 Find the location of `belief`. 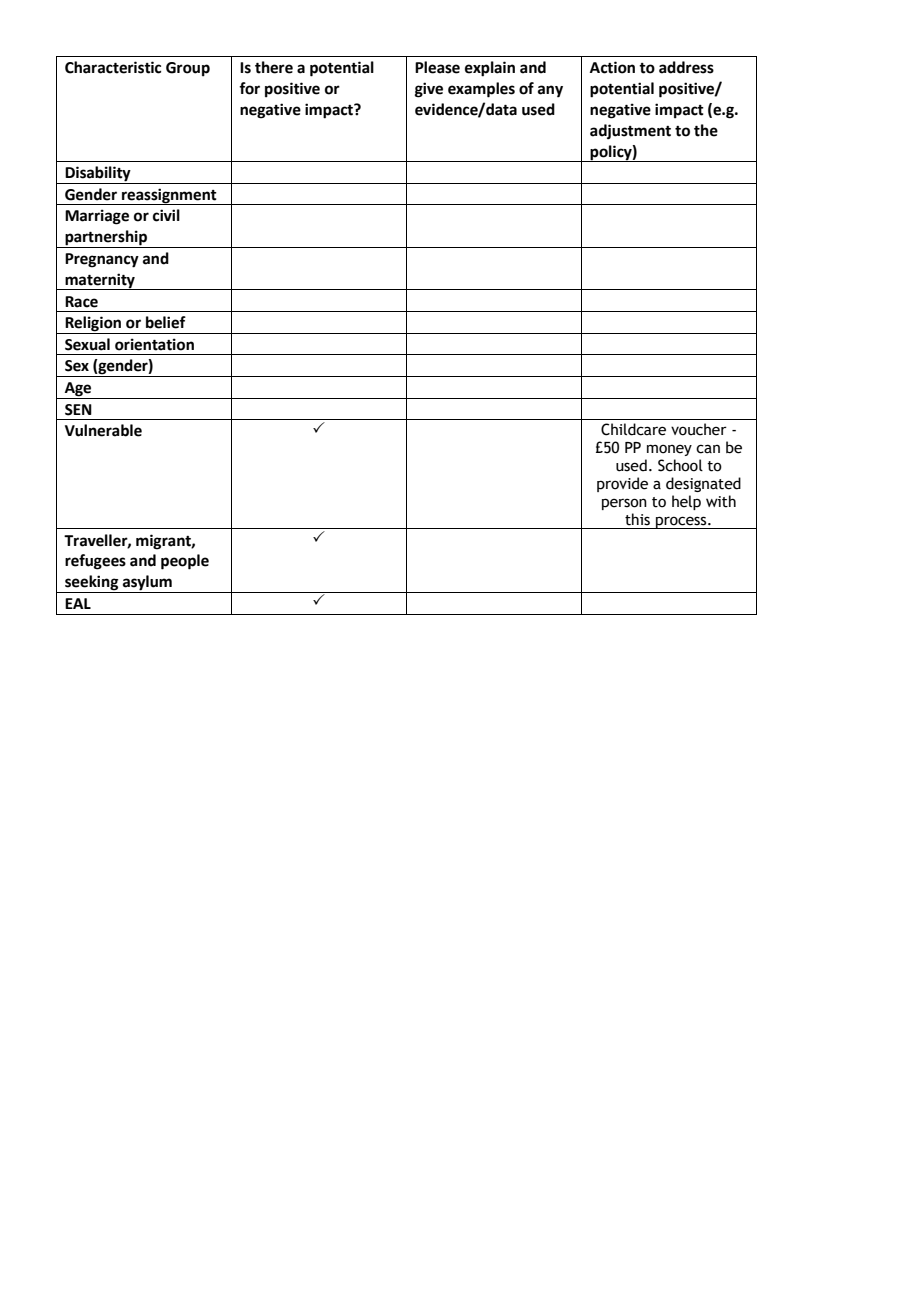

belief is located at coordinates (166, 322).
